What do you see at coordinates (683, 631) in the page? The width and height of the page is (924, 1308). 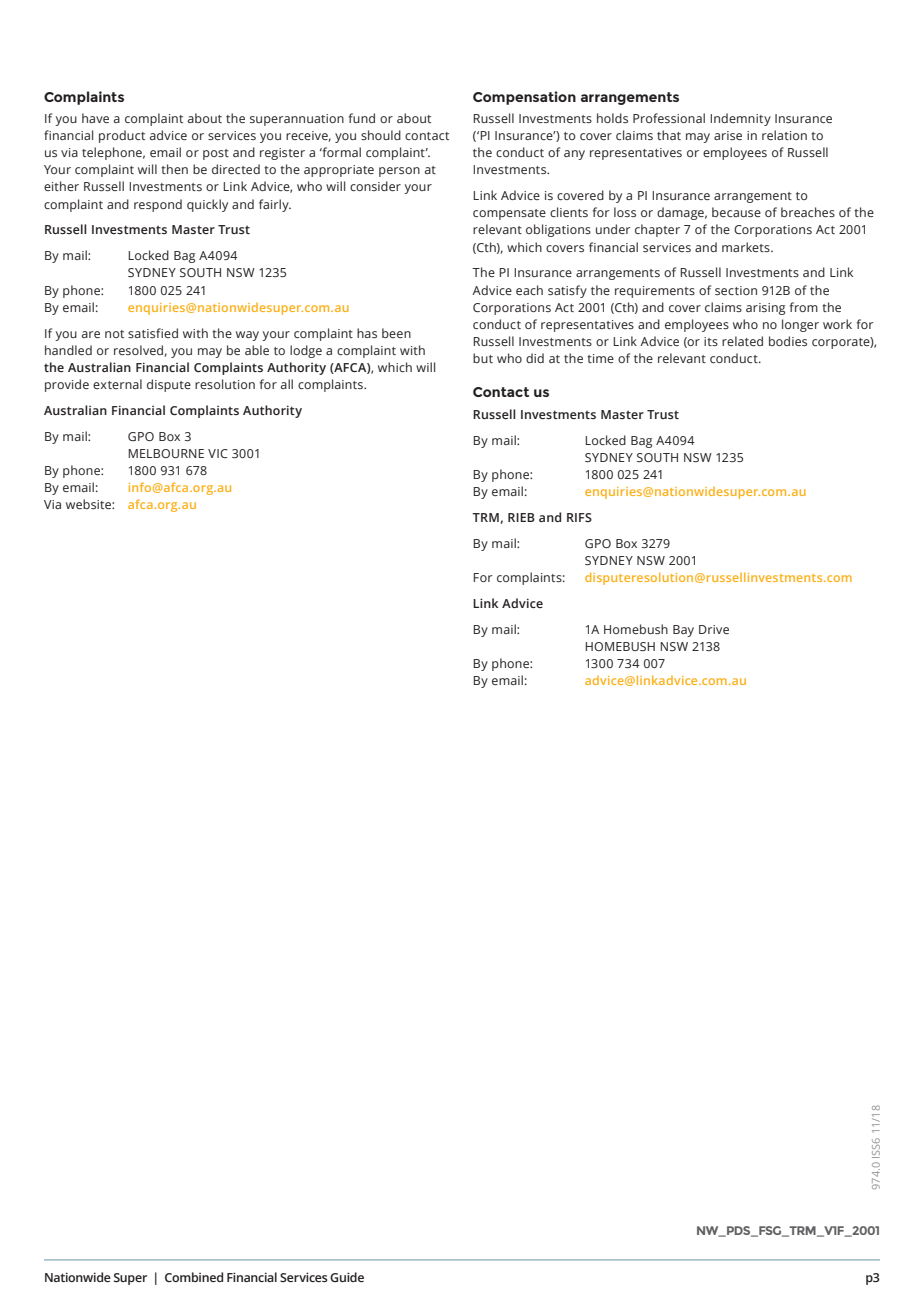 I see `Bay` at bounding box center [683, 631].
